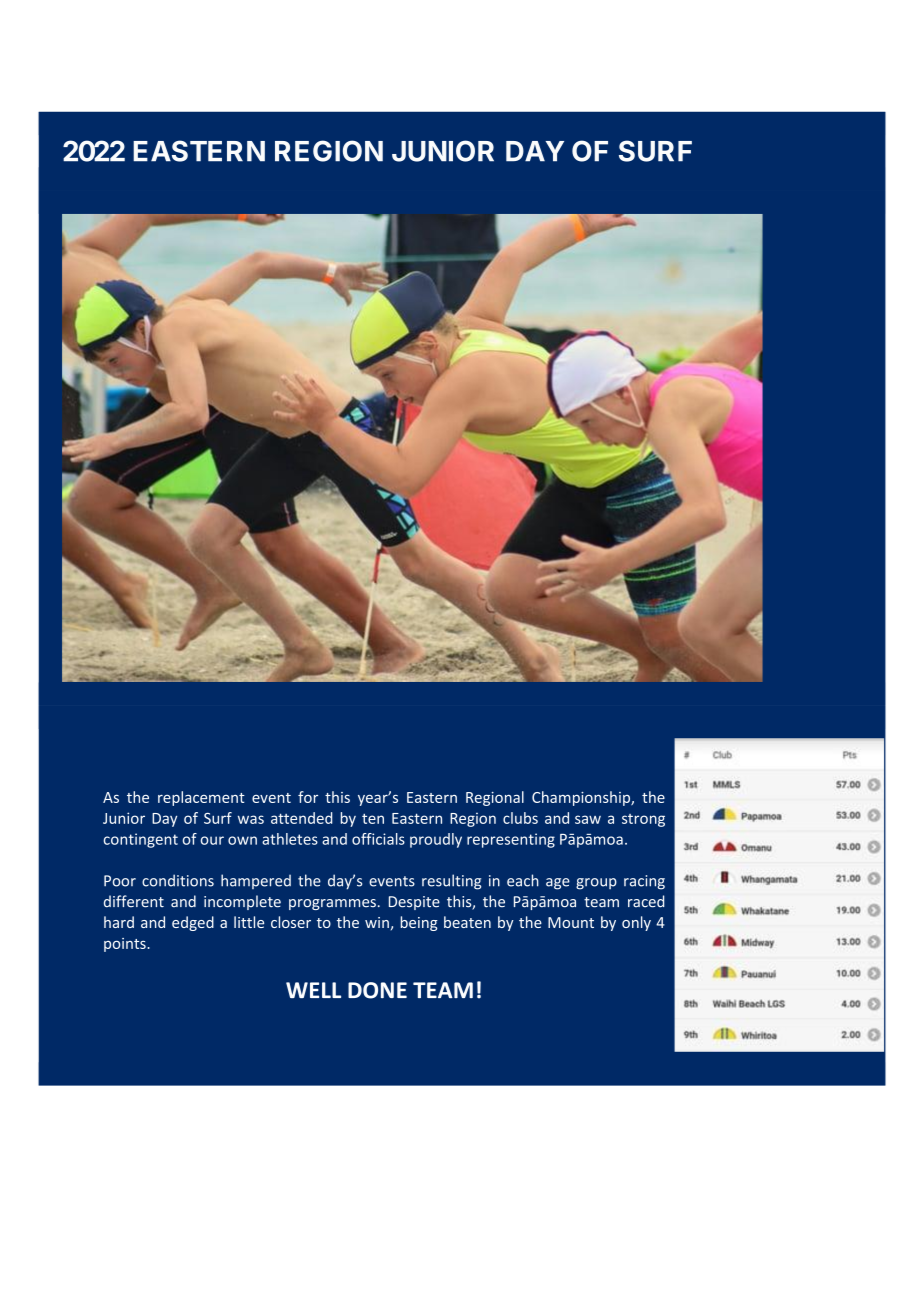 The height and width of the page is (1308, 924). What do you see at coordinates (308, 797) in the page?
I see `for` at bounding box center [308, 797].
